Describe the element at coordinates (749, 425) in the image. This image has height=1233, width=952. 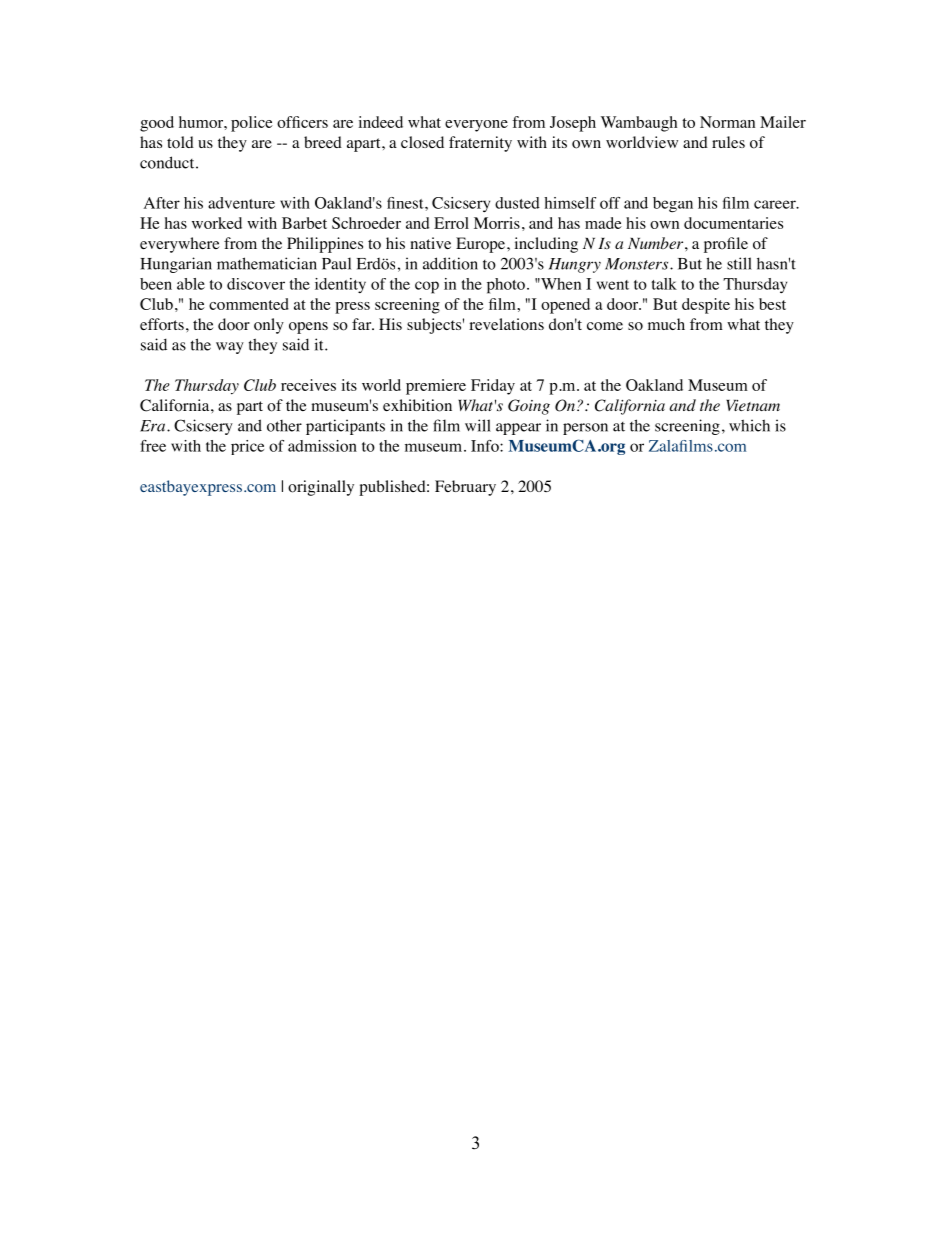
I see `which` at that location.
